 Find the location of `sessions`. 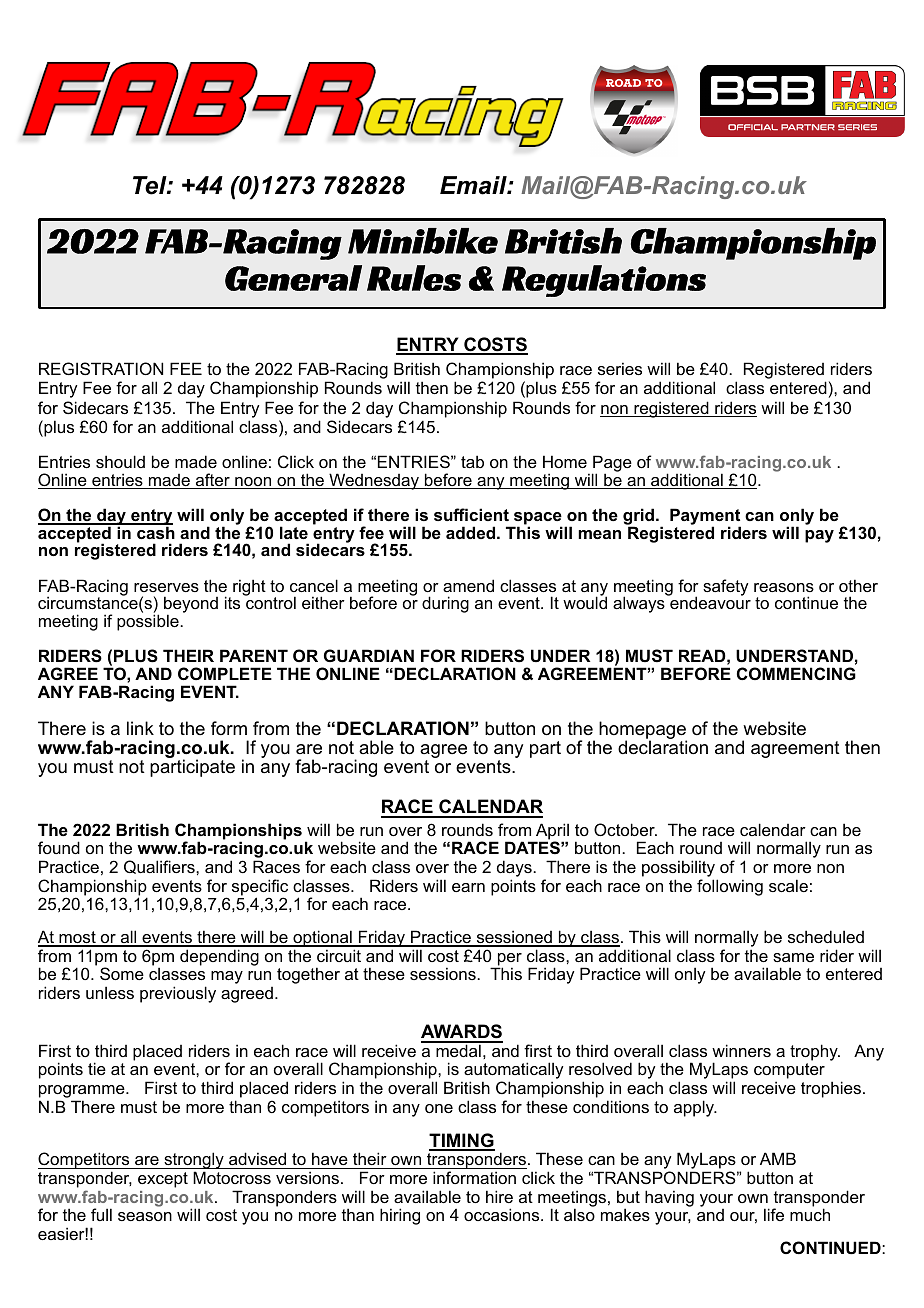

sessions is located at coordinates (444, 973).
